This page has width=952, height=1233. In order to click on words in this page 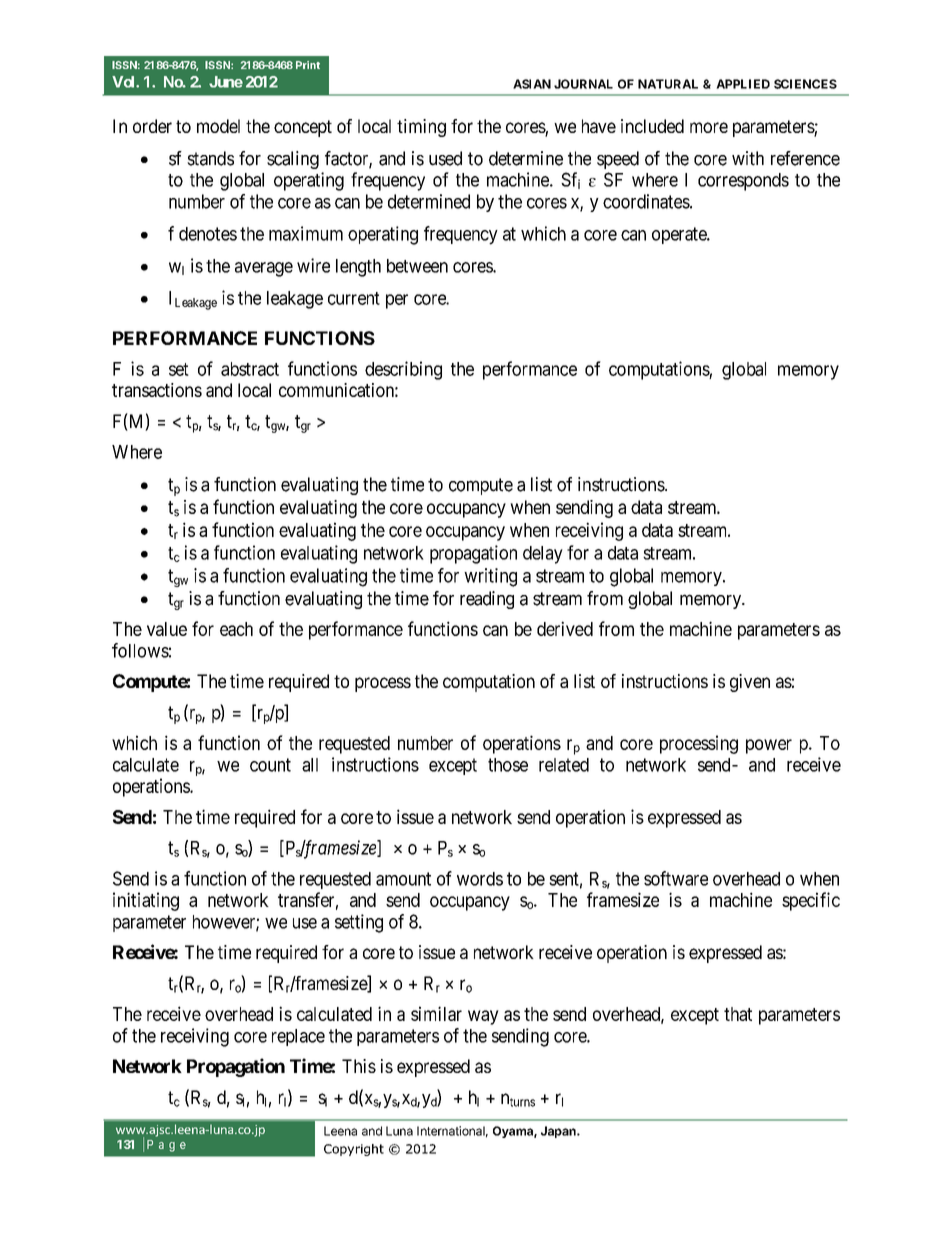, I will do `click(480, 879)`.
